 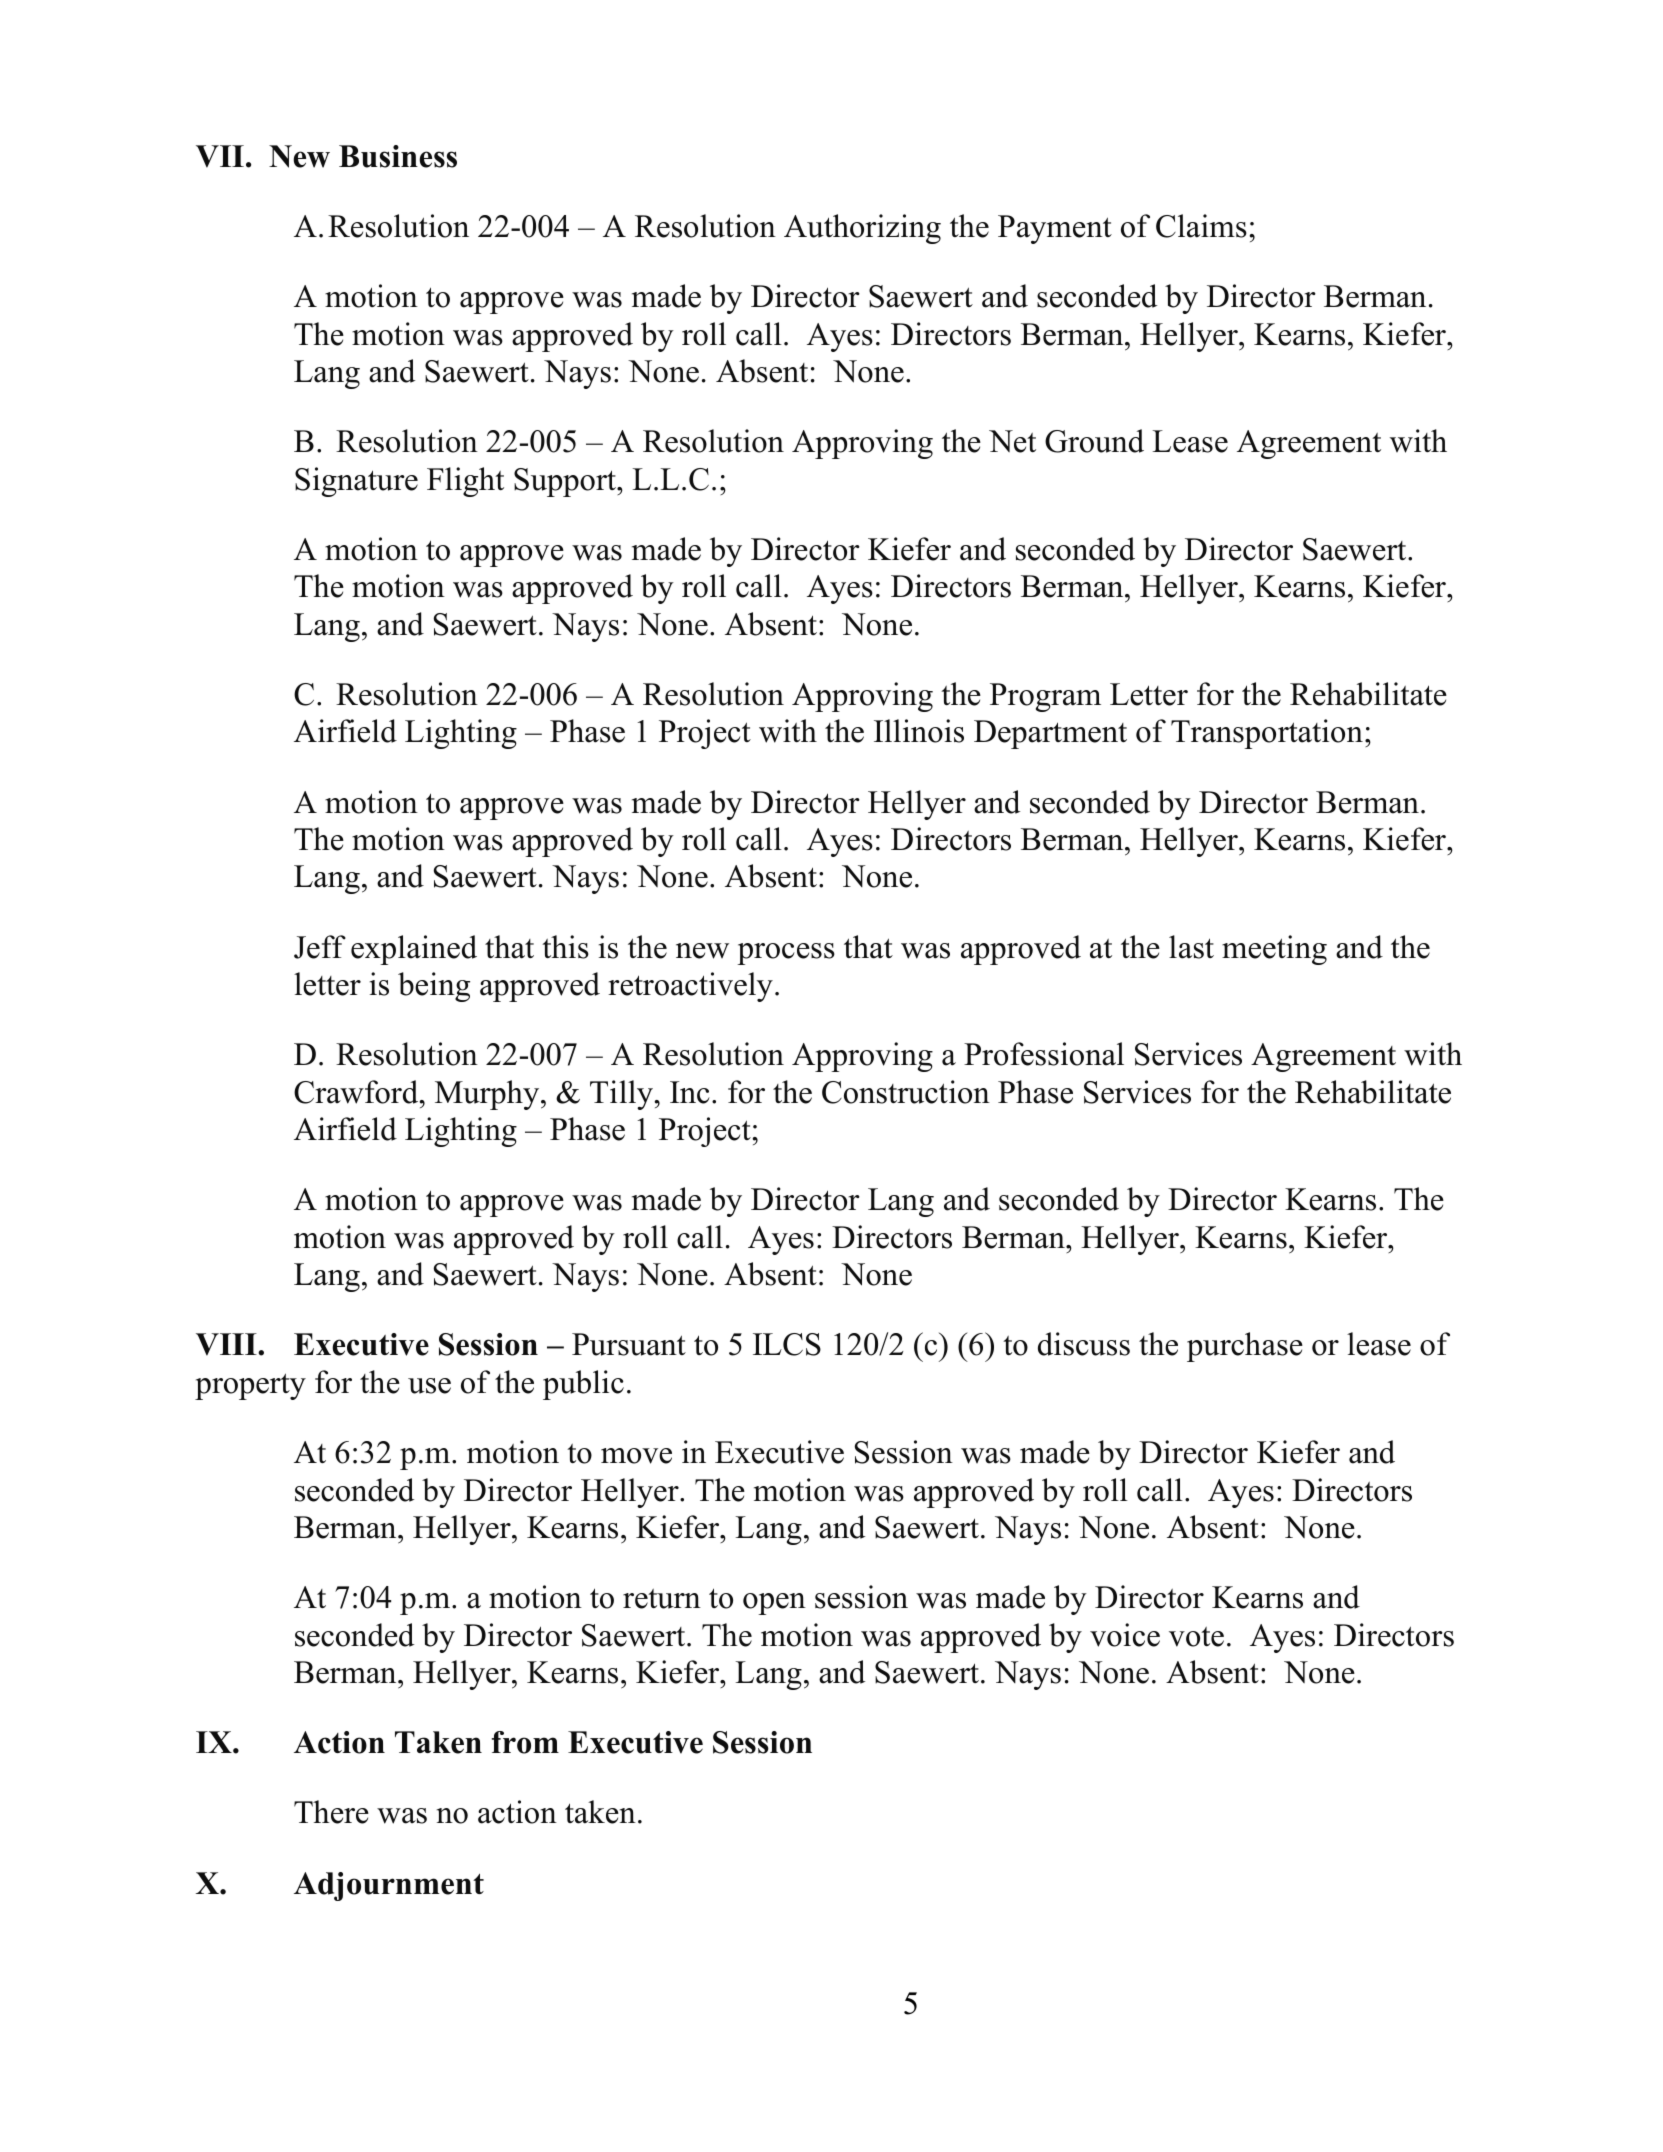 What do you see at coordinates (1125, 1635) in the document?
I see `voice` at bounding box center [1125, 1635].
